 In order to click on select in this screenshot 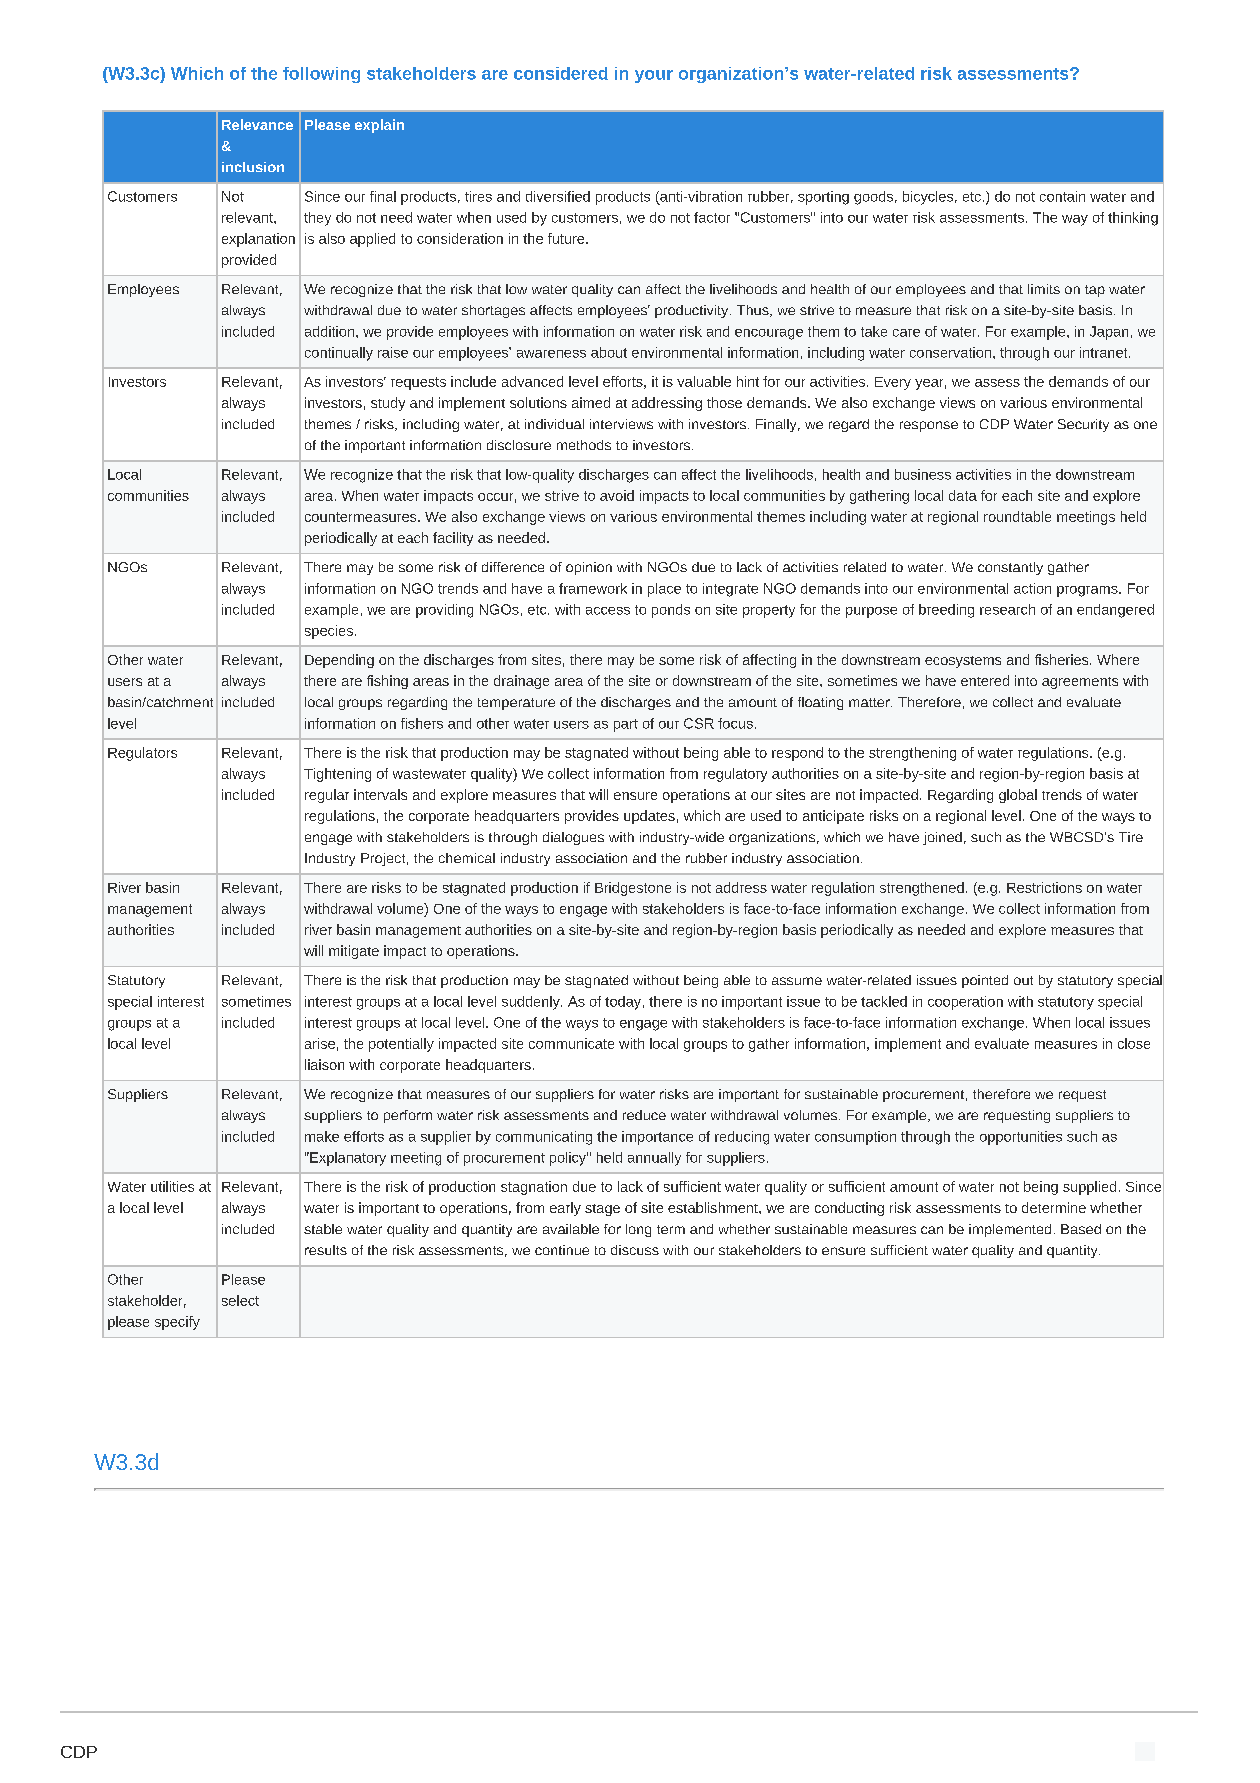, I will do `click(240, 1300)`.
